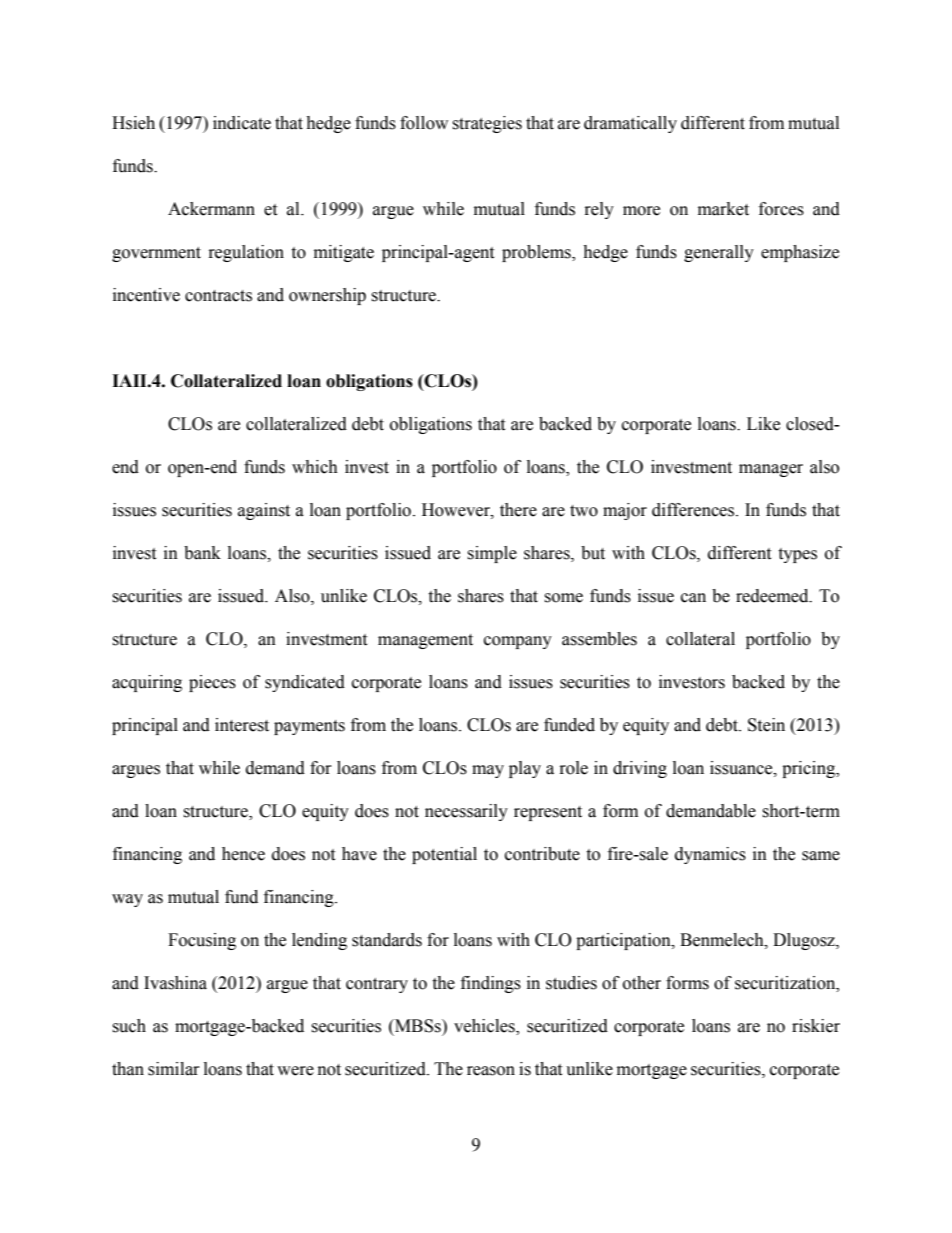 This image has width=952, height=1233. What do you see at coordinates (243, 854) in the image?
I see `hence` at bounding box center [243, 854].
